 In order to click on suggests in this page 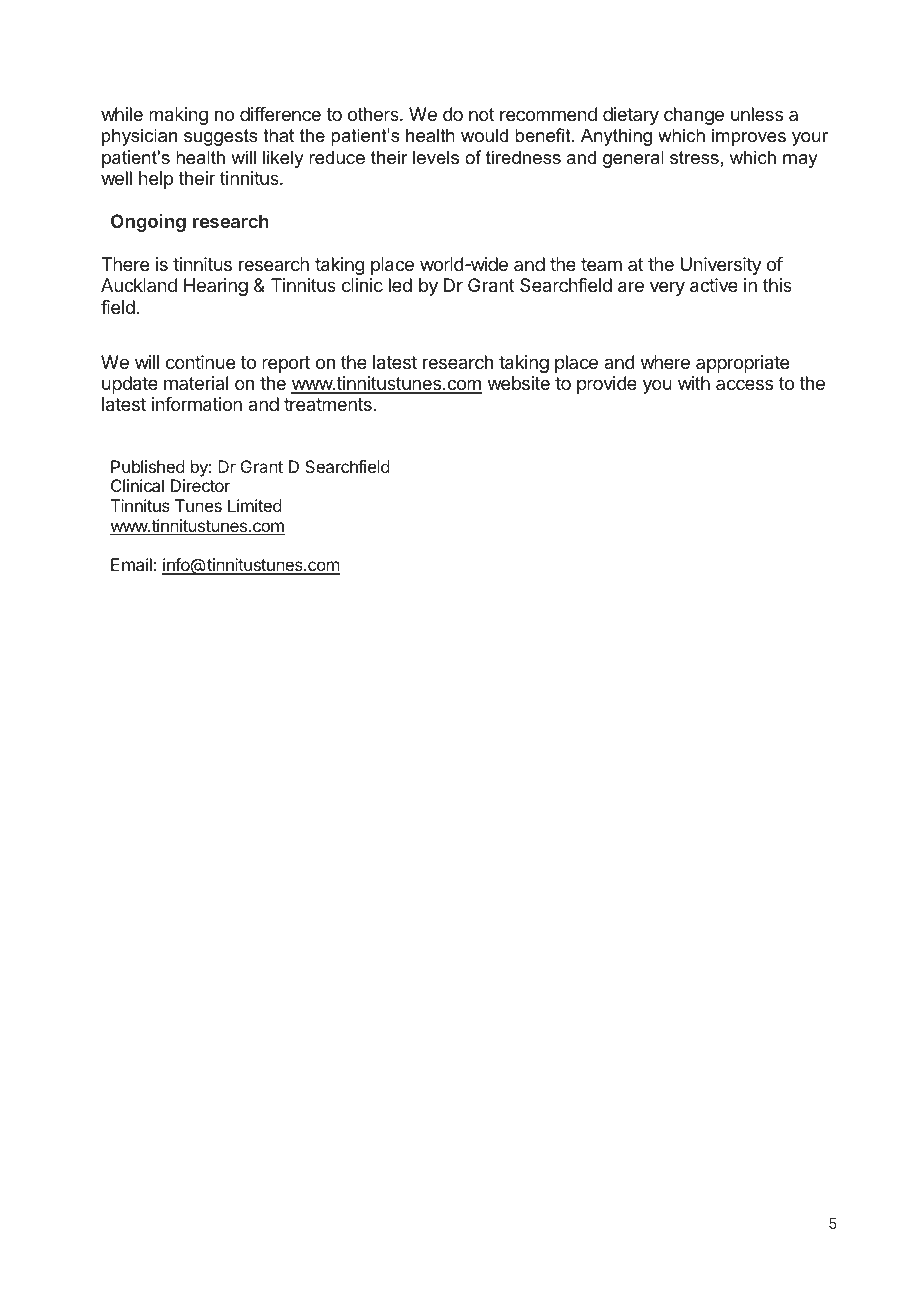, I will do `click(221, 137)`.
